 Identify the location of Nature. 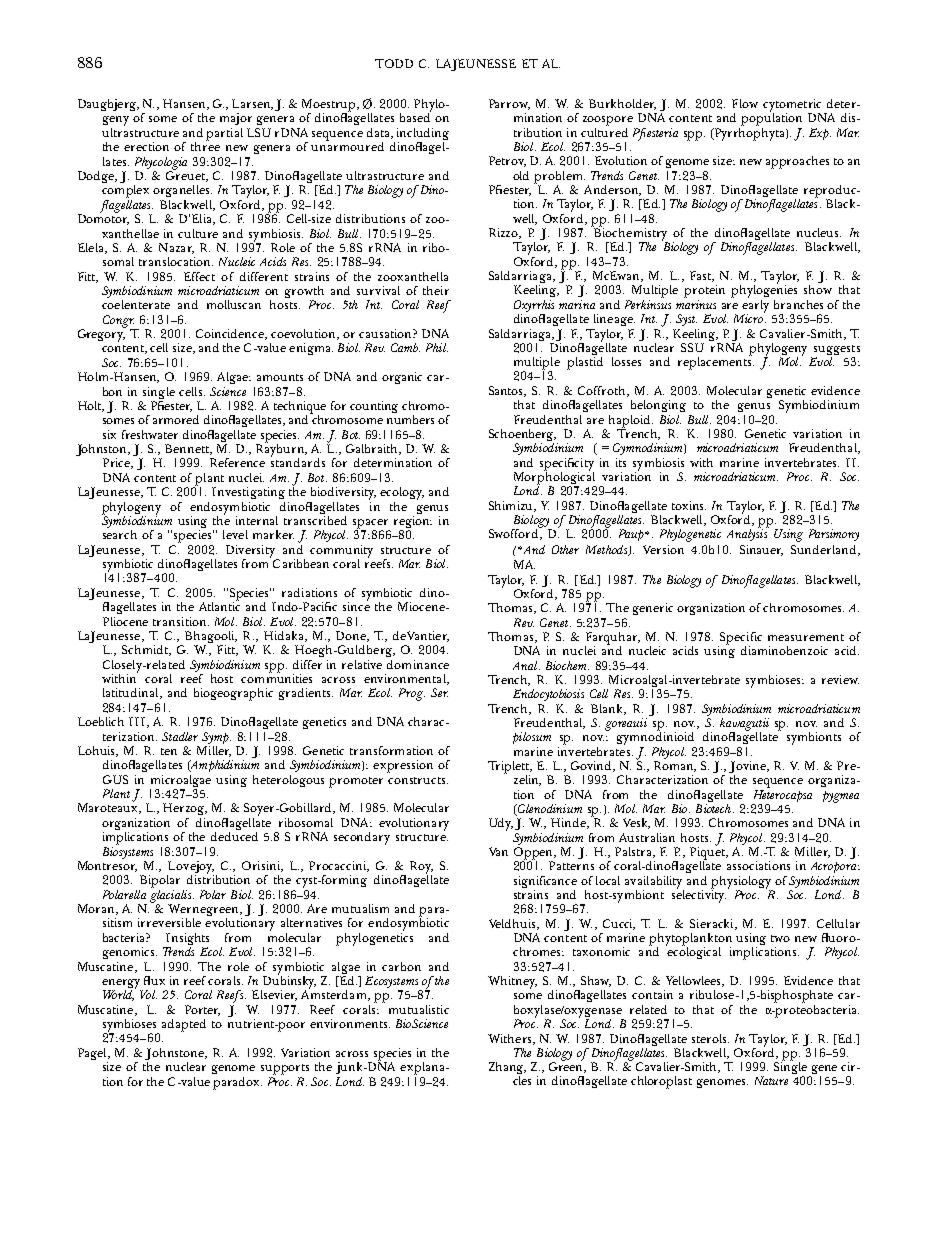
(771, 1080).
